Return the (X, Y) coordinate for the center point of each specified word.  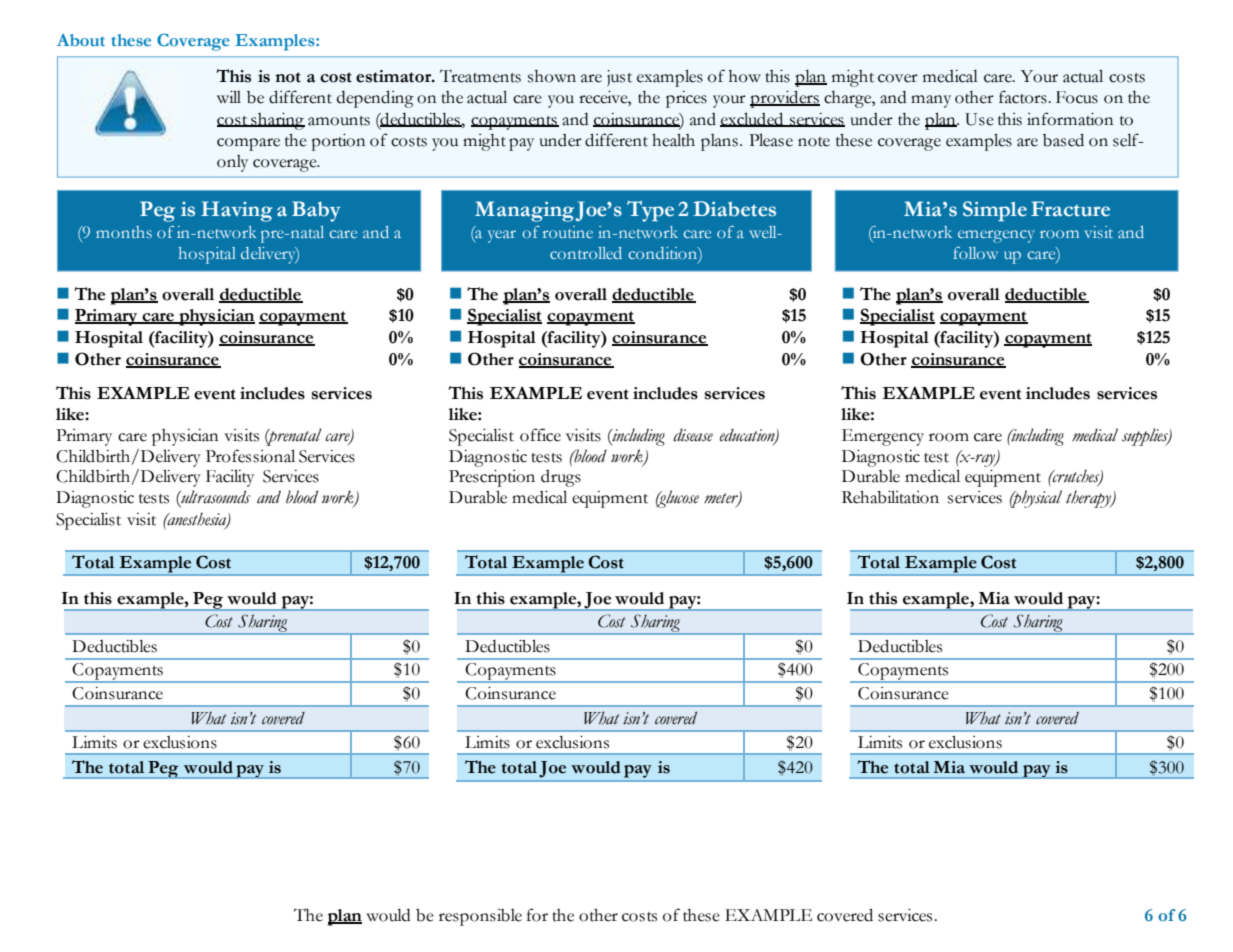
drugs (561, 478)
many (931, 101)
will (229, 96)
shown (552, 76)
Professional (250, 456)
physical (1036, 499)
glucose (677, 499)
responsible (480, 917)
